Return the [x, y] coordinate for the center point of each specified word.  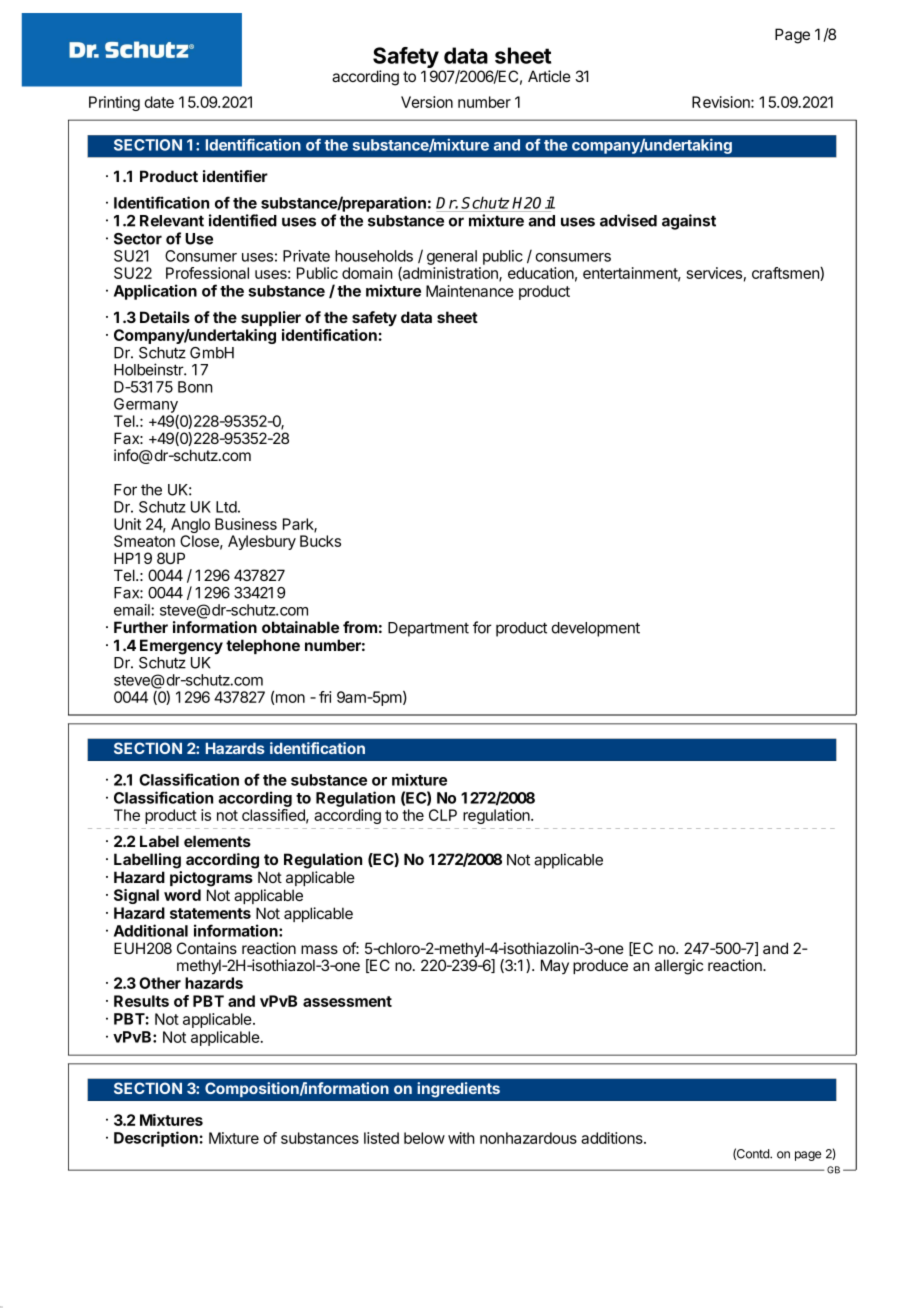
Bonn [195, 387]
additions [613, 1138]
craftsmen [786, 274]
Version [427, 102]
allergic [679, 967]
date [159, 102]
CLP [443, 815]
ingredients [458, 1090]
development [596, 629]
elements [217, 841]
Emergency [181, 647]
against [689, 222]
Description [156, 1139]
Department [428, 629]
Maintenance [470, 291]
